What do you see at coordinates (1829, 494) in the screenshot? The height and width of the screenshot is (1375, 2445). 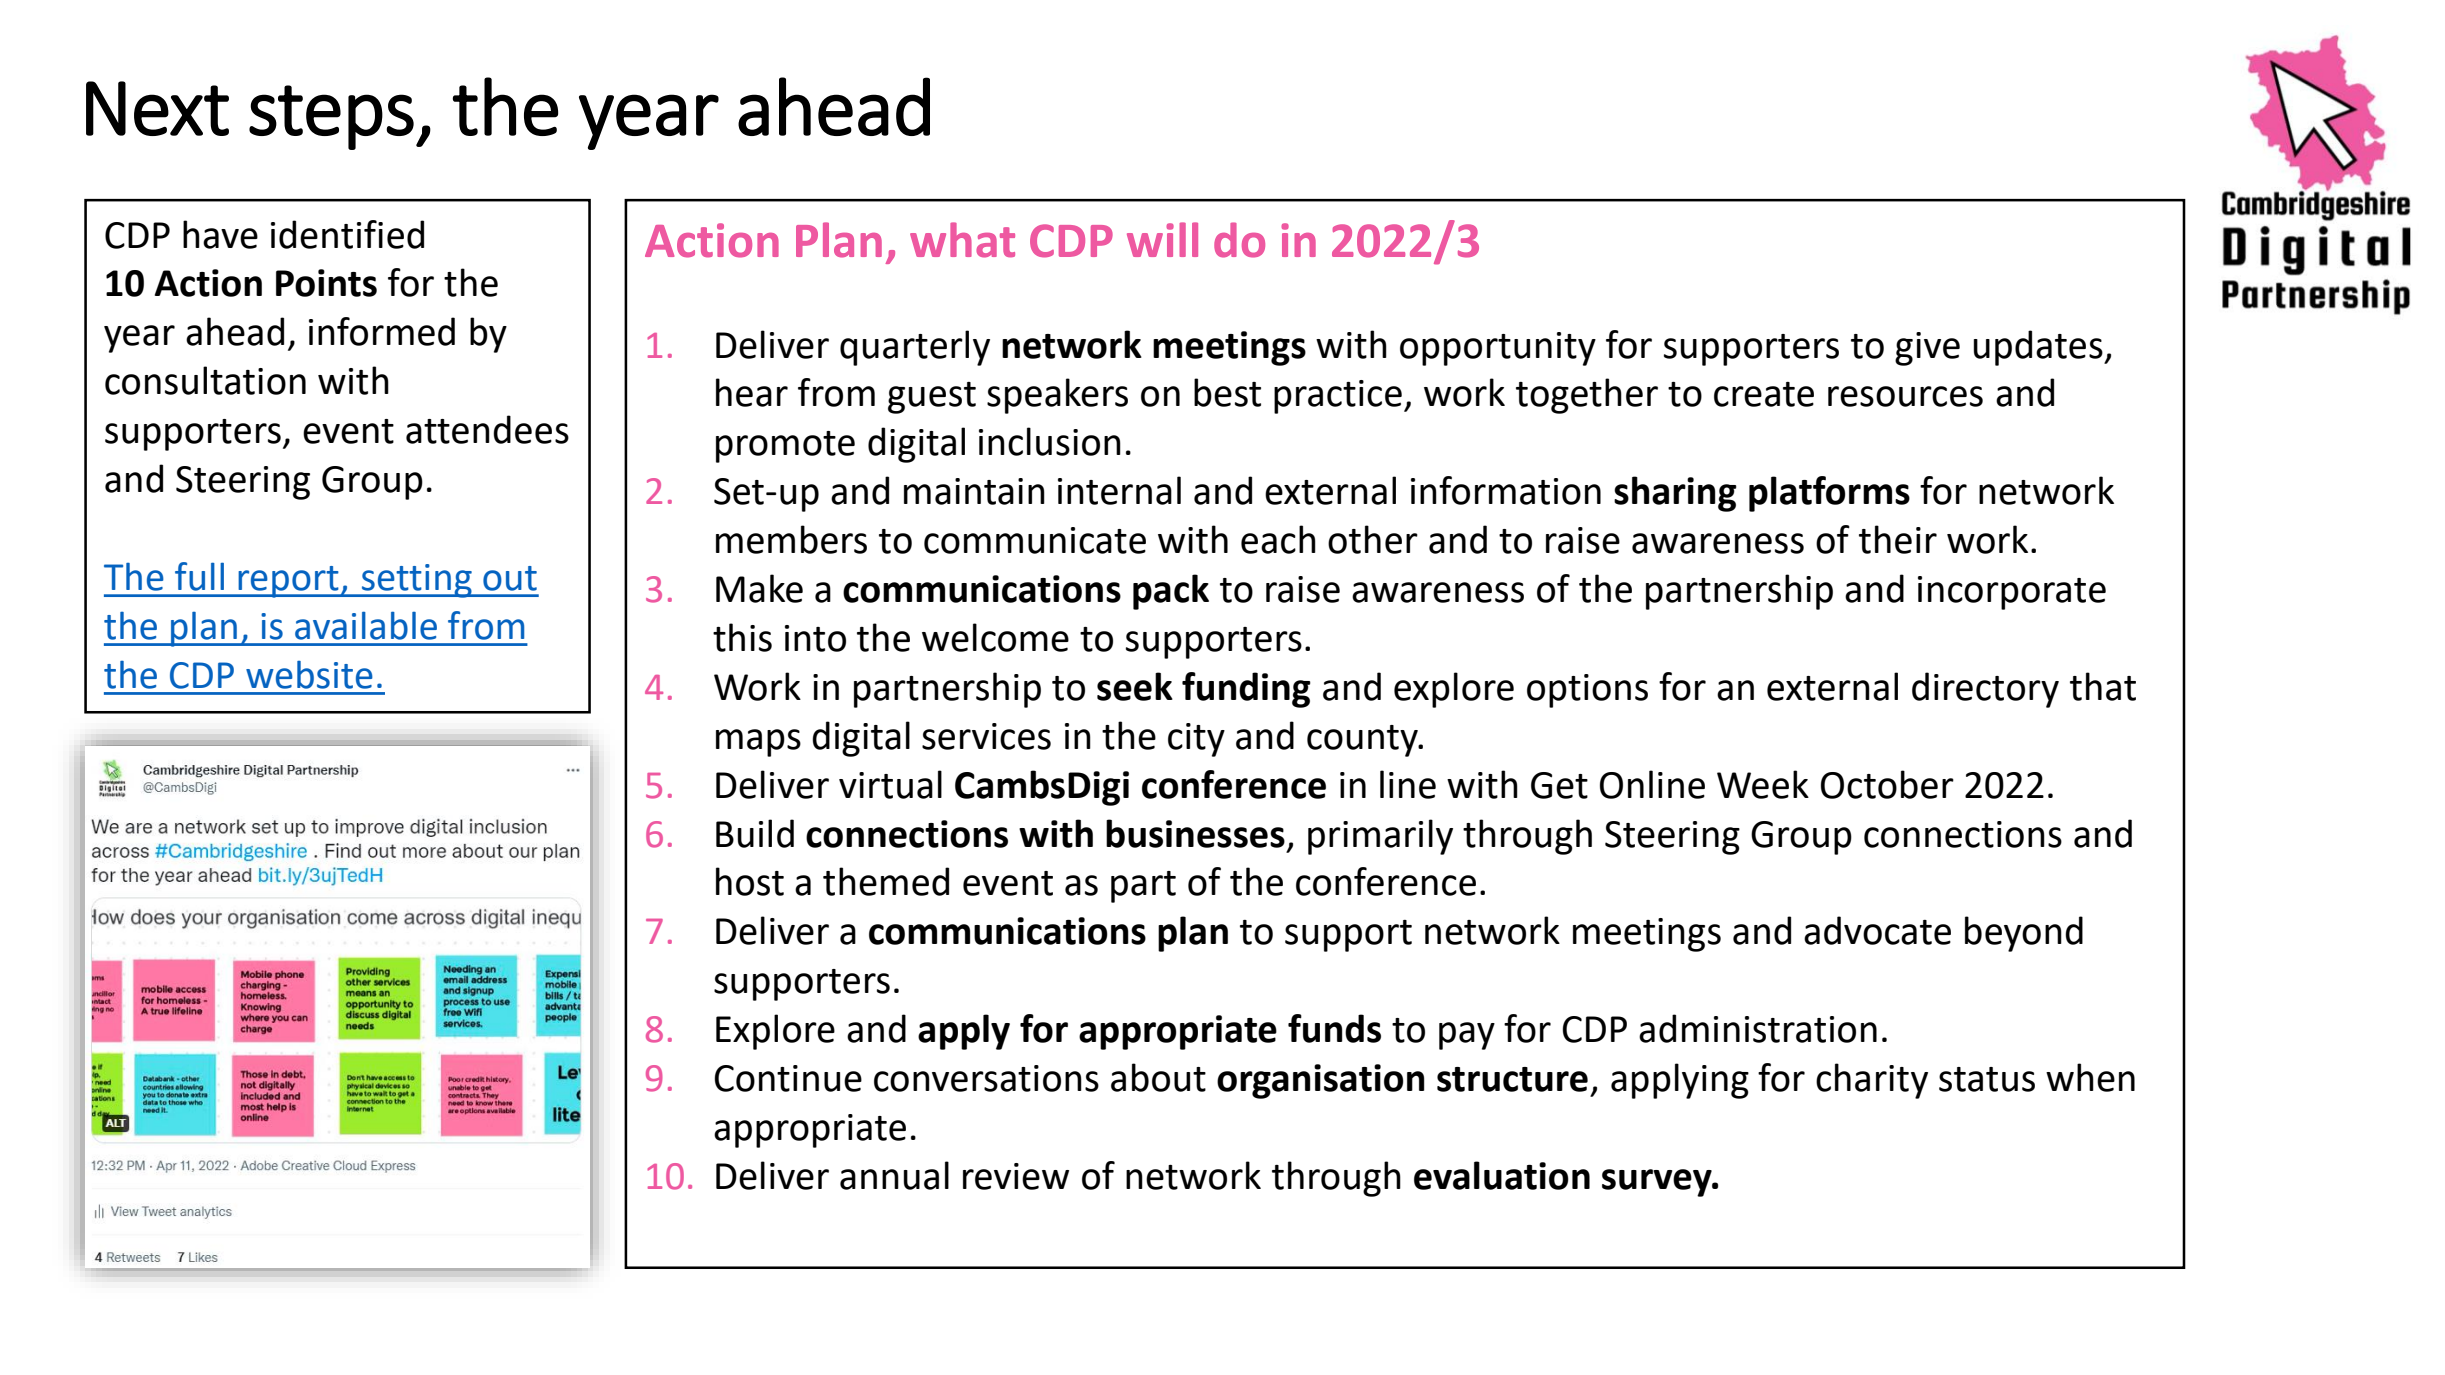 I see `platforms` at bounding box center [1829, 494].
